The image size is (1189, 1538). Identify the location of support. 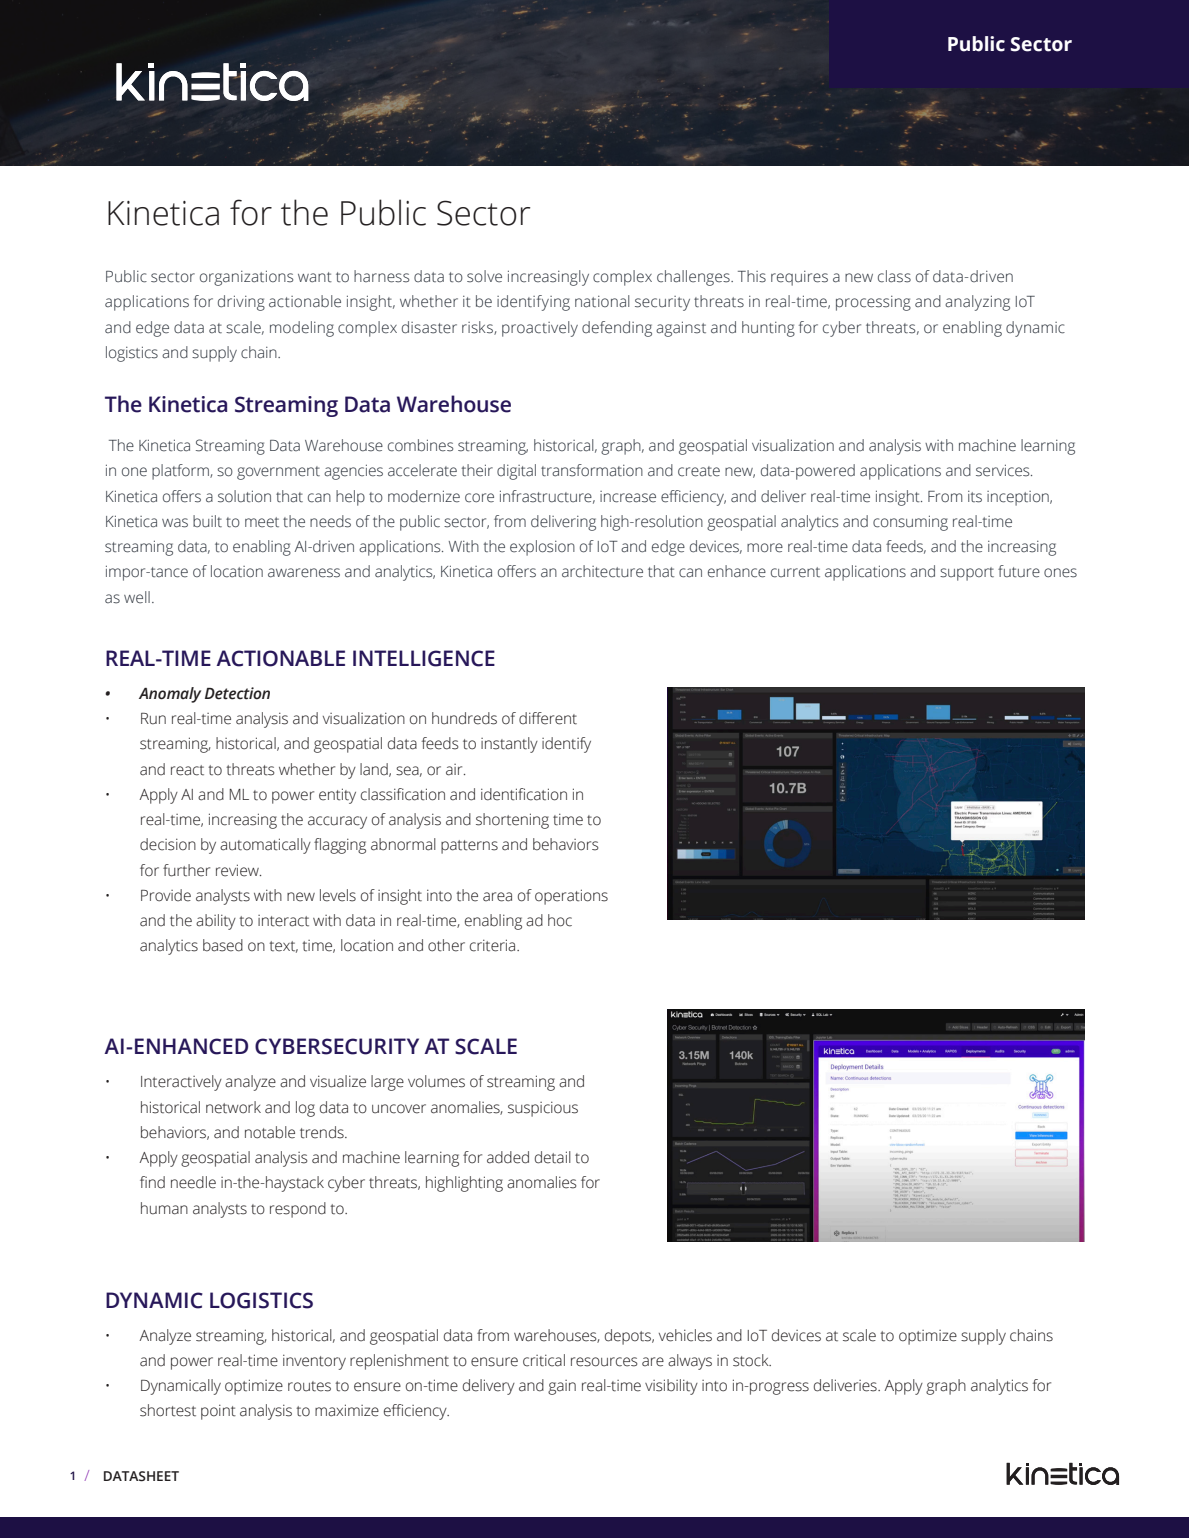
(967, 574).
